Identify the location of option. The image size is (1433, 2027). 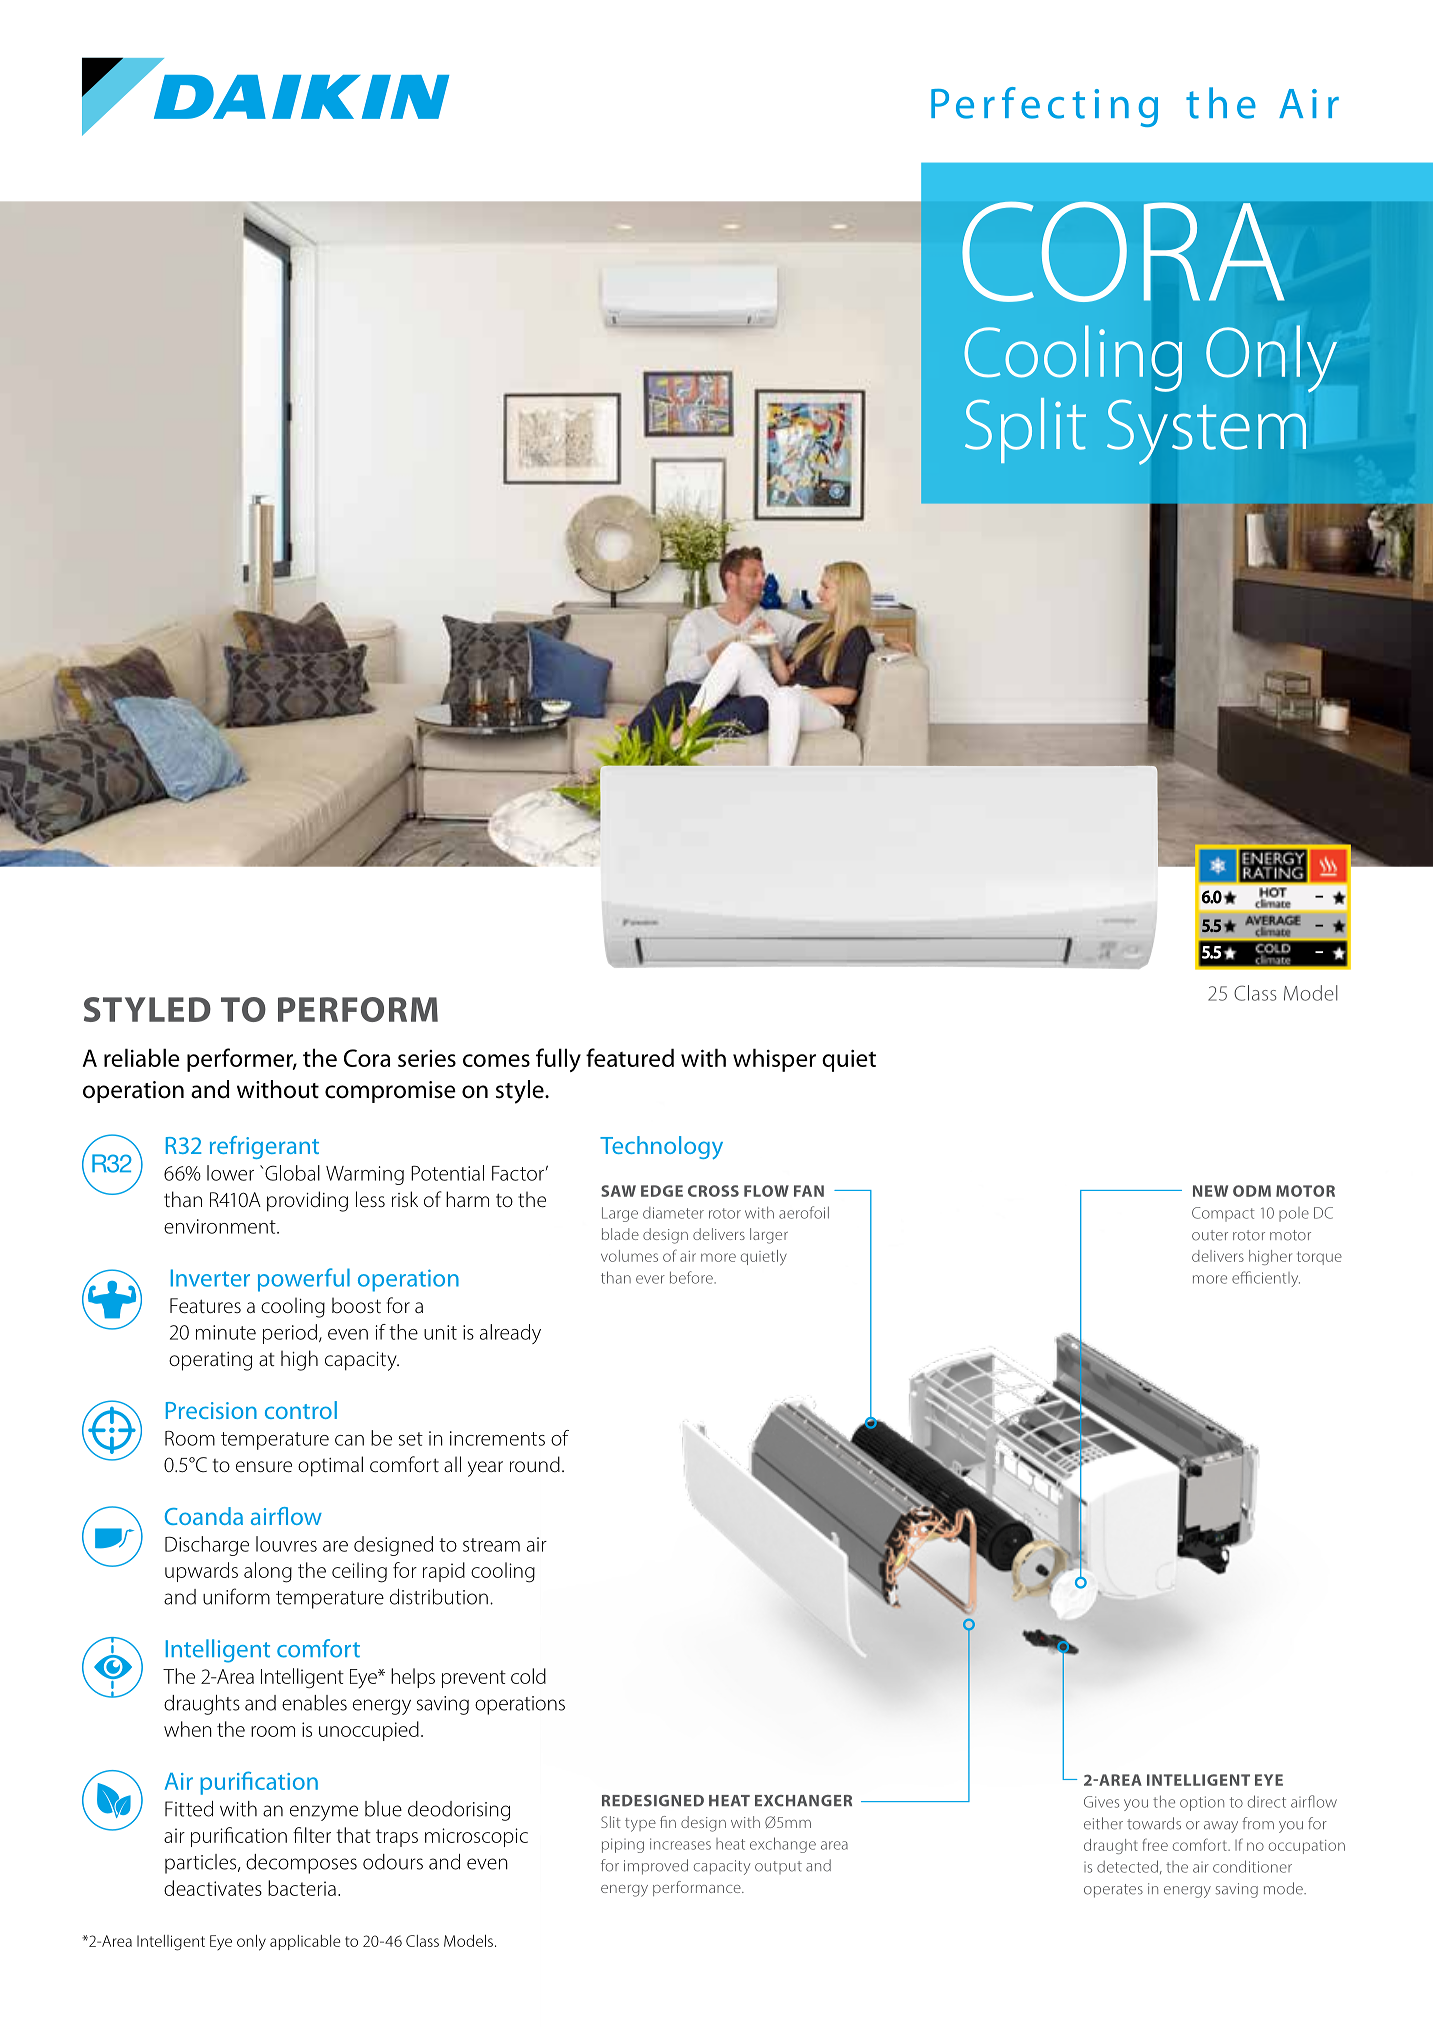
(1202, 1803).
